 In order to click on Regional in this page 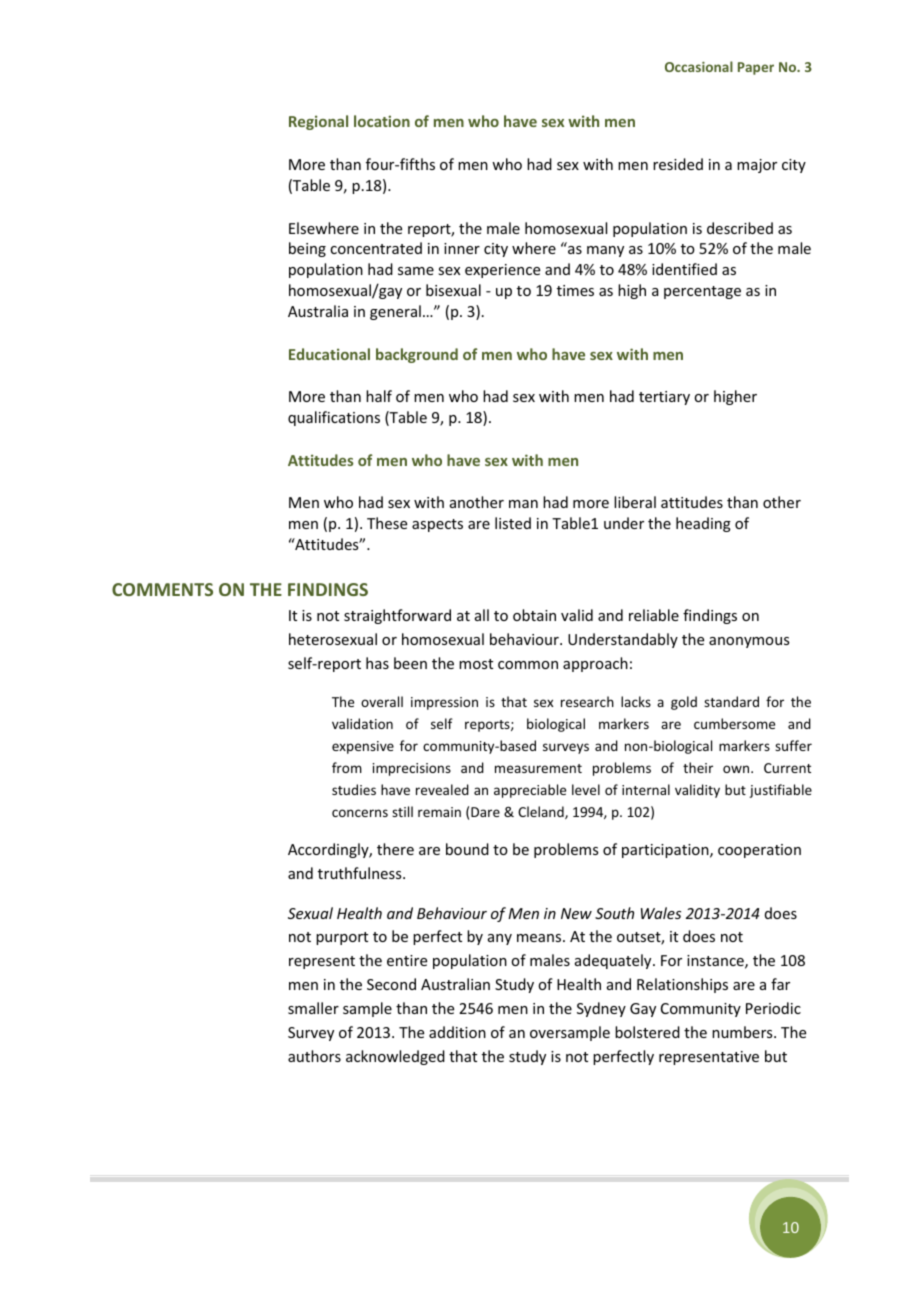, I will do `click(318, 122)`.
